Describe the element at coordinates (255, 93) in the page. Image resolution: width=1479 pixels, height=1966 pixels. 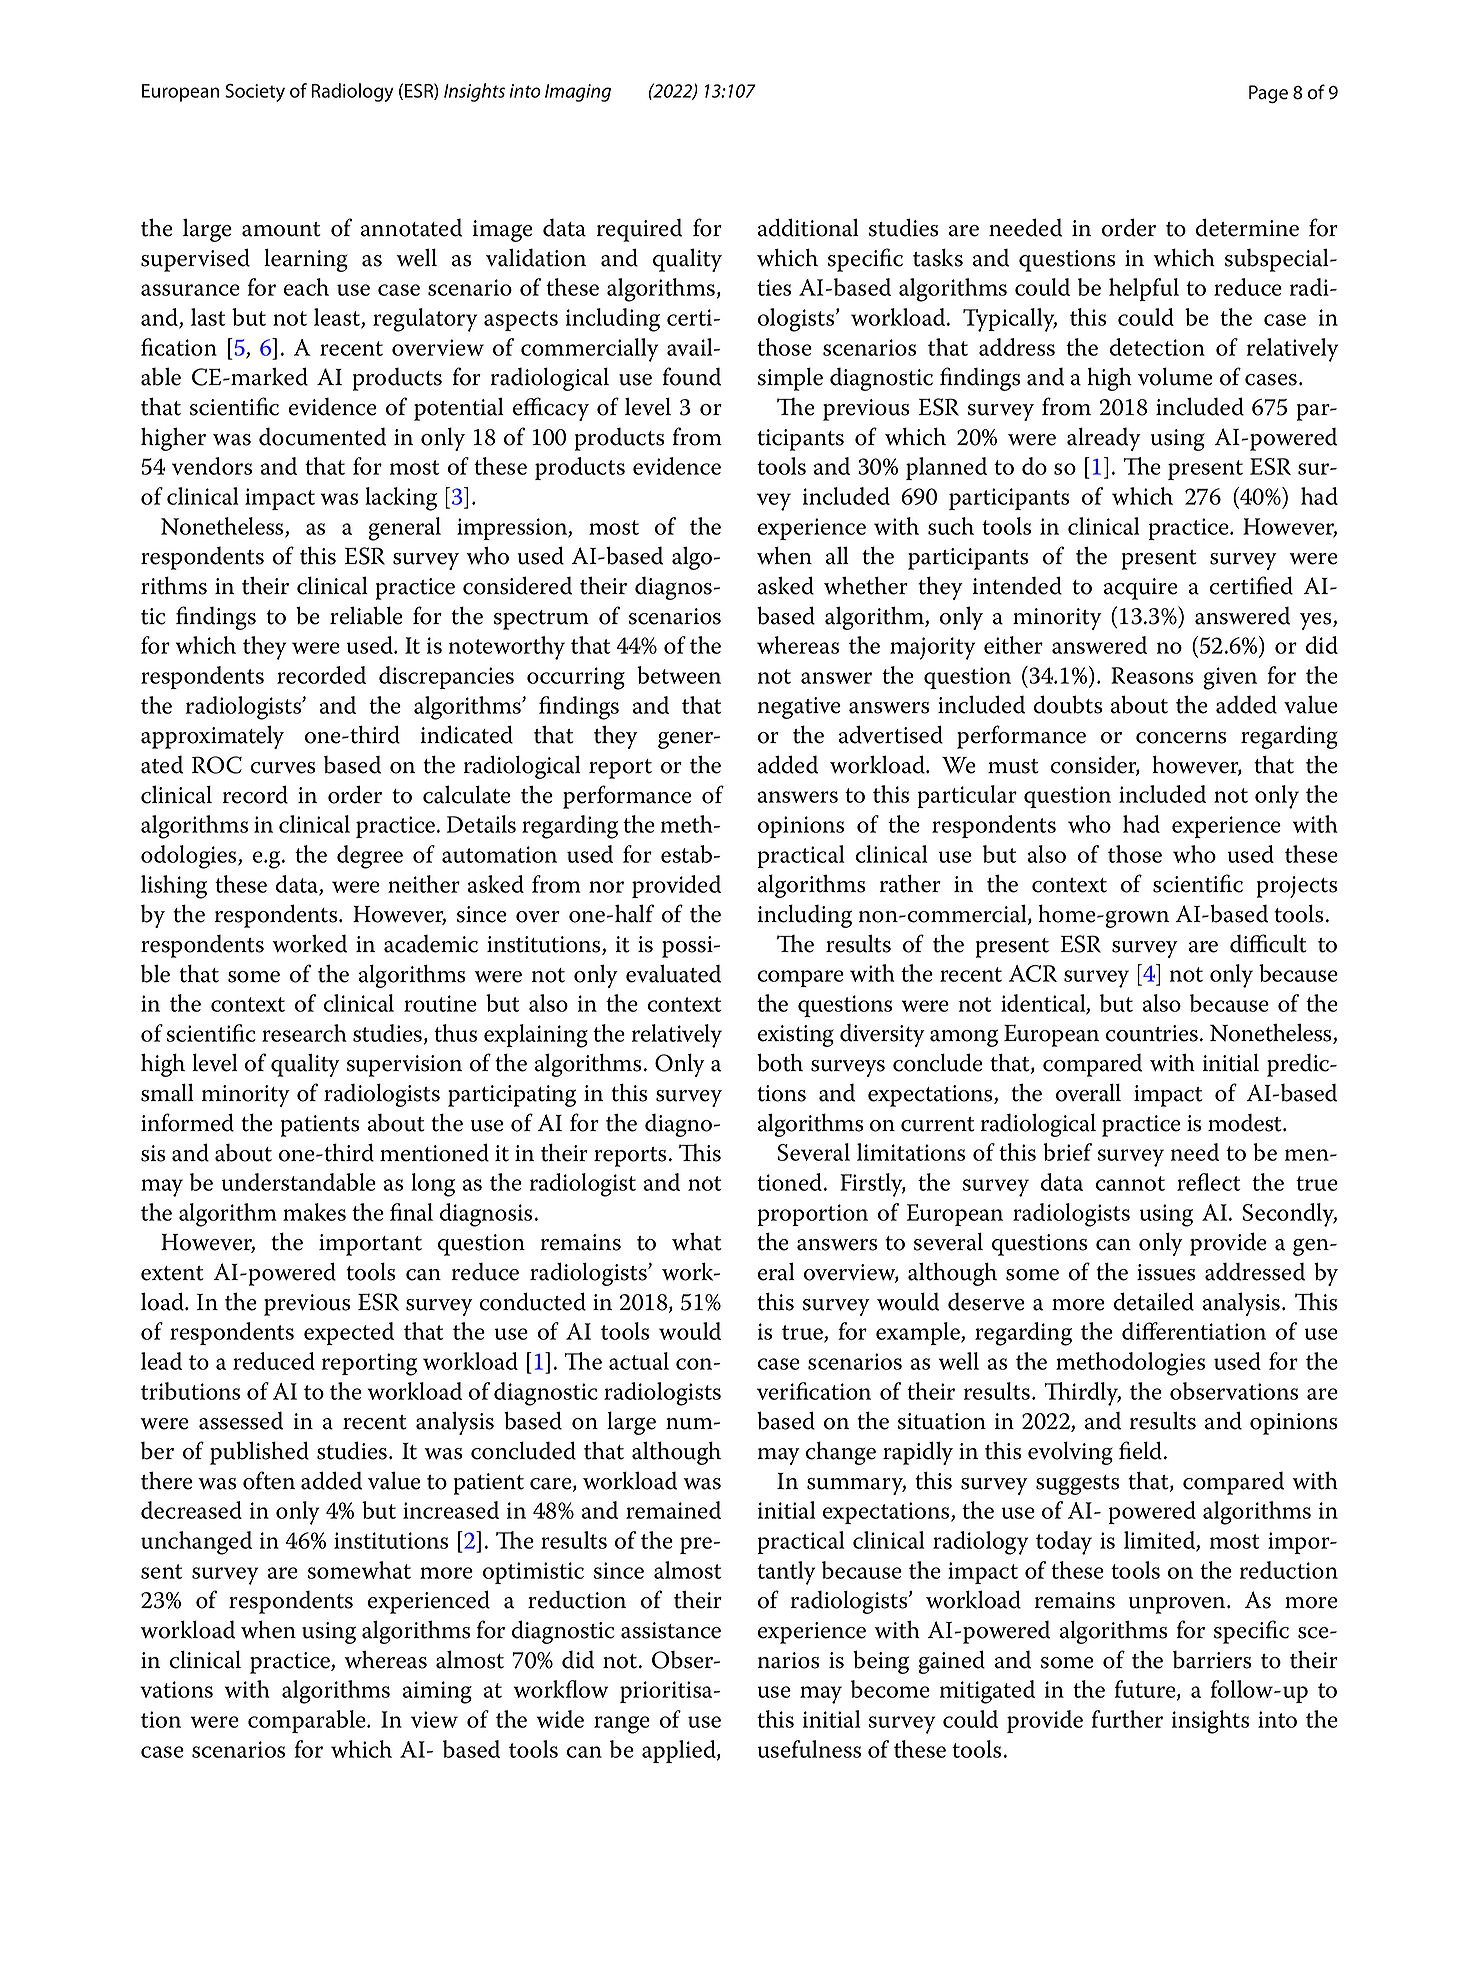
I see `Society` at that location.
